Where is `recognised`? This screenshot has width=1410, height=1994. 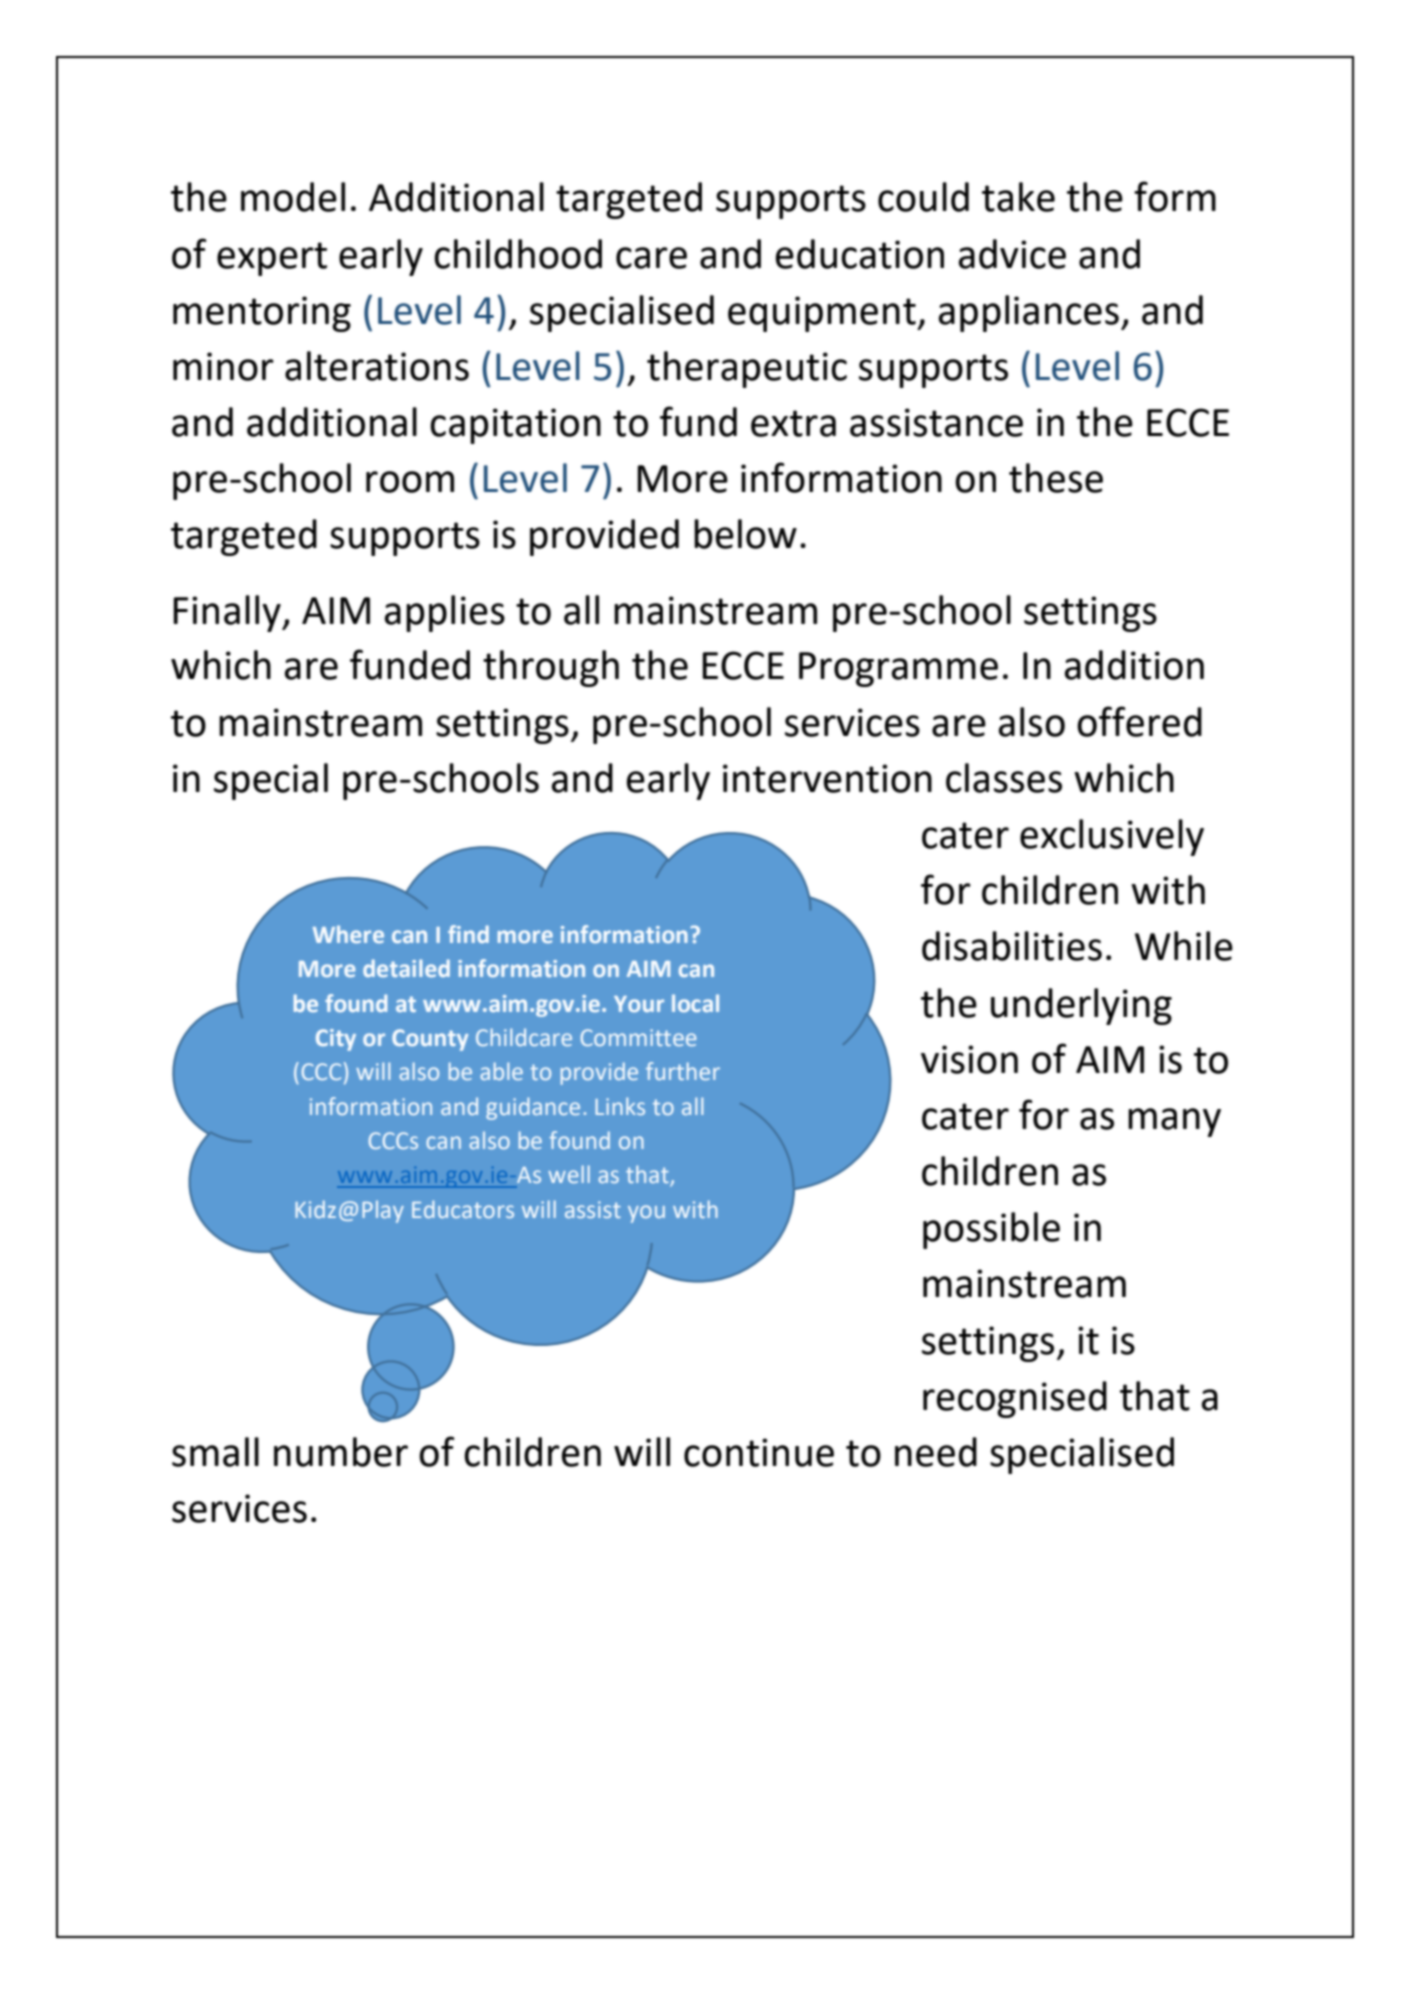 recognised is located at coordinates (1015, 1399).
